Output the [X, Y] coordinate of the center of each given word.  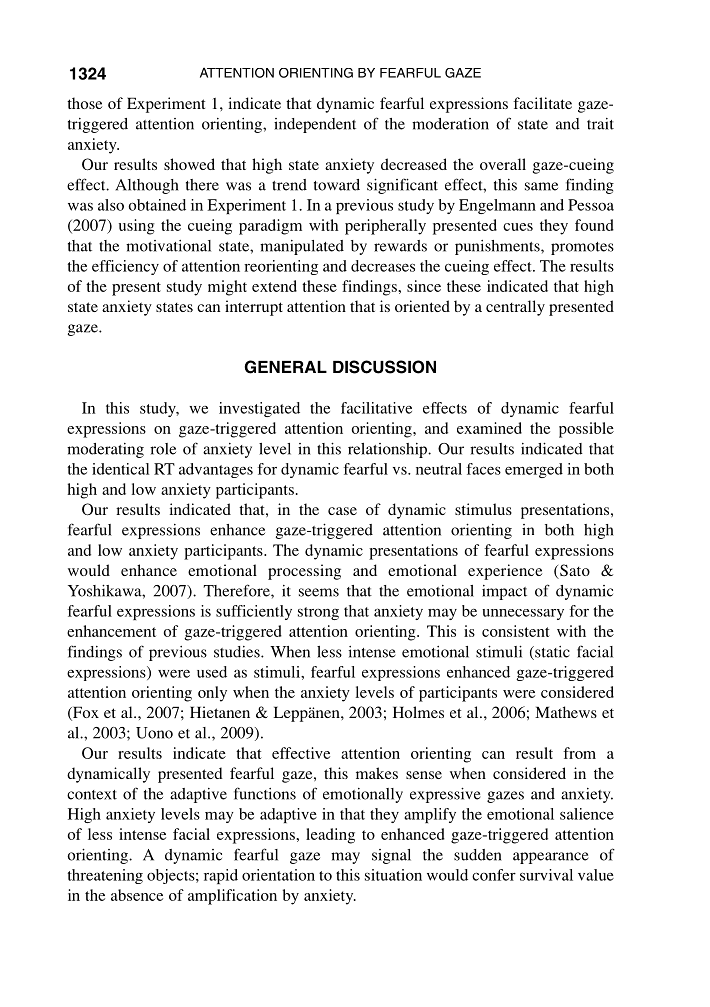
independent [315, 125]
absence [137, 895]
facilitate [542, 103]
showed [189, 164]
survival [546, 875]
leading [330, 836]
